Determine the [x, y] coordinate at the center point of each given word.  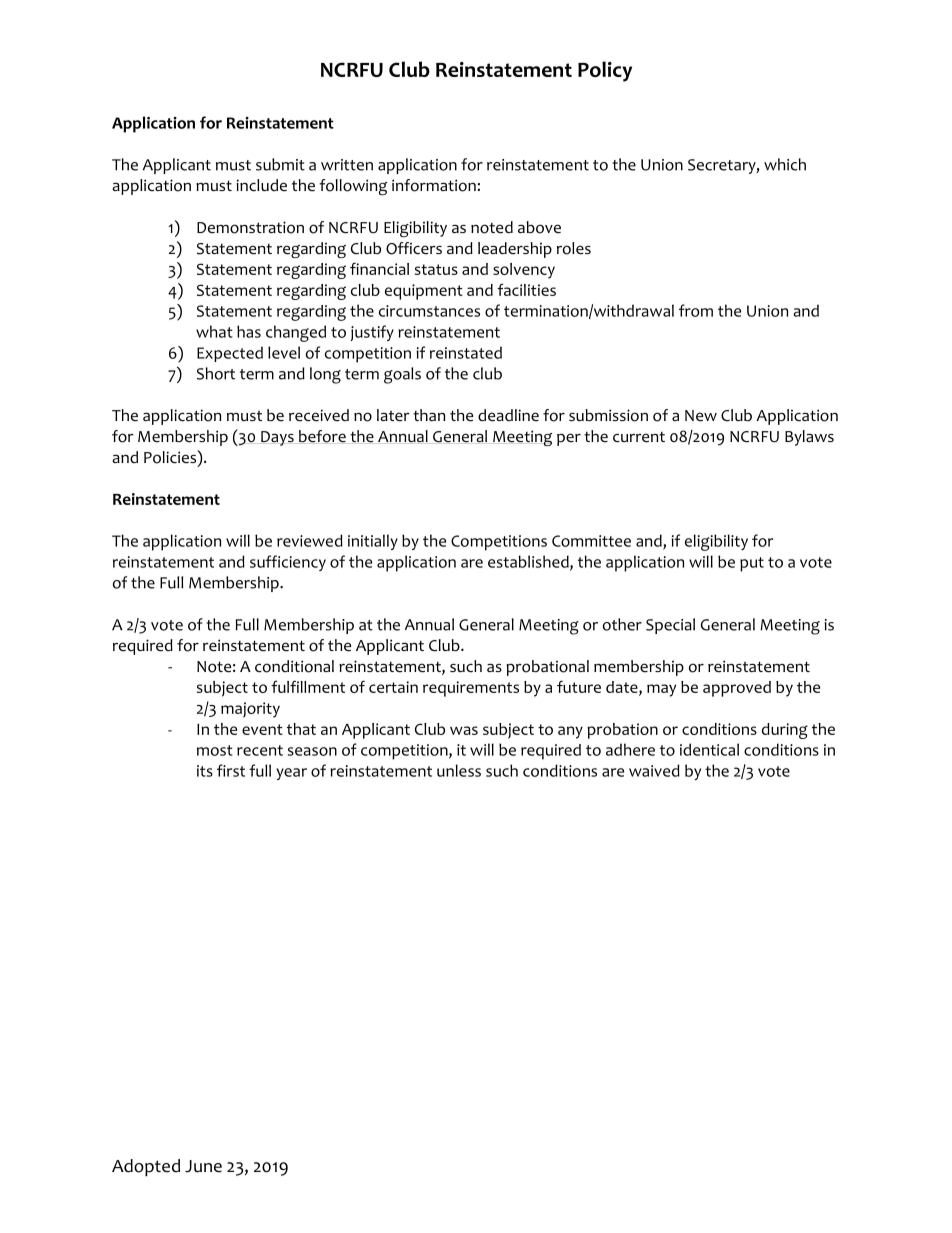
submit [280, 164]
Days [277, 438]
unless [459, 770]
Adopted [146, 1167]
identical [709, 749]
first [231, 770]
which [785, 164]
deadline [508, 415]
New [701, 416]
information [434, 185]
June [203, 1166]
